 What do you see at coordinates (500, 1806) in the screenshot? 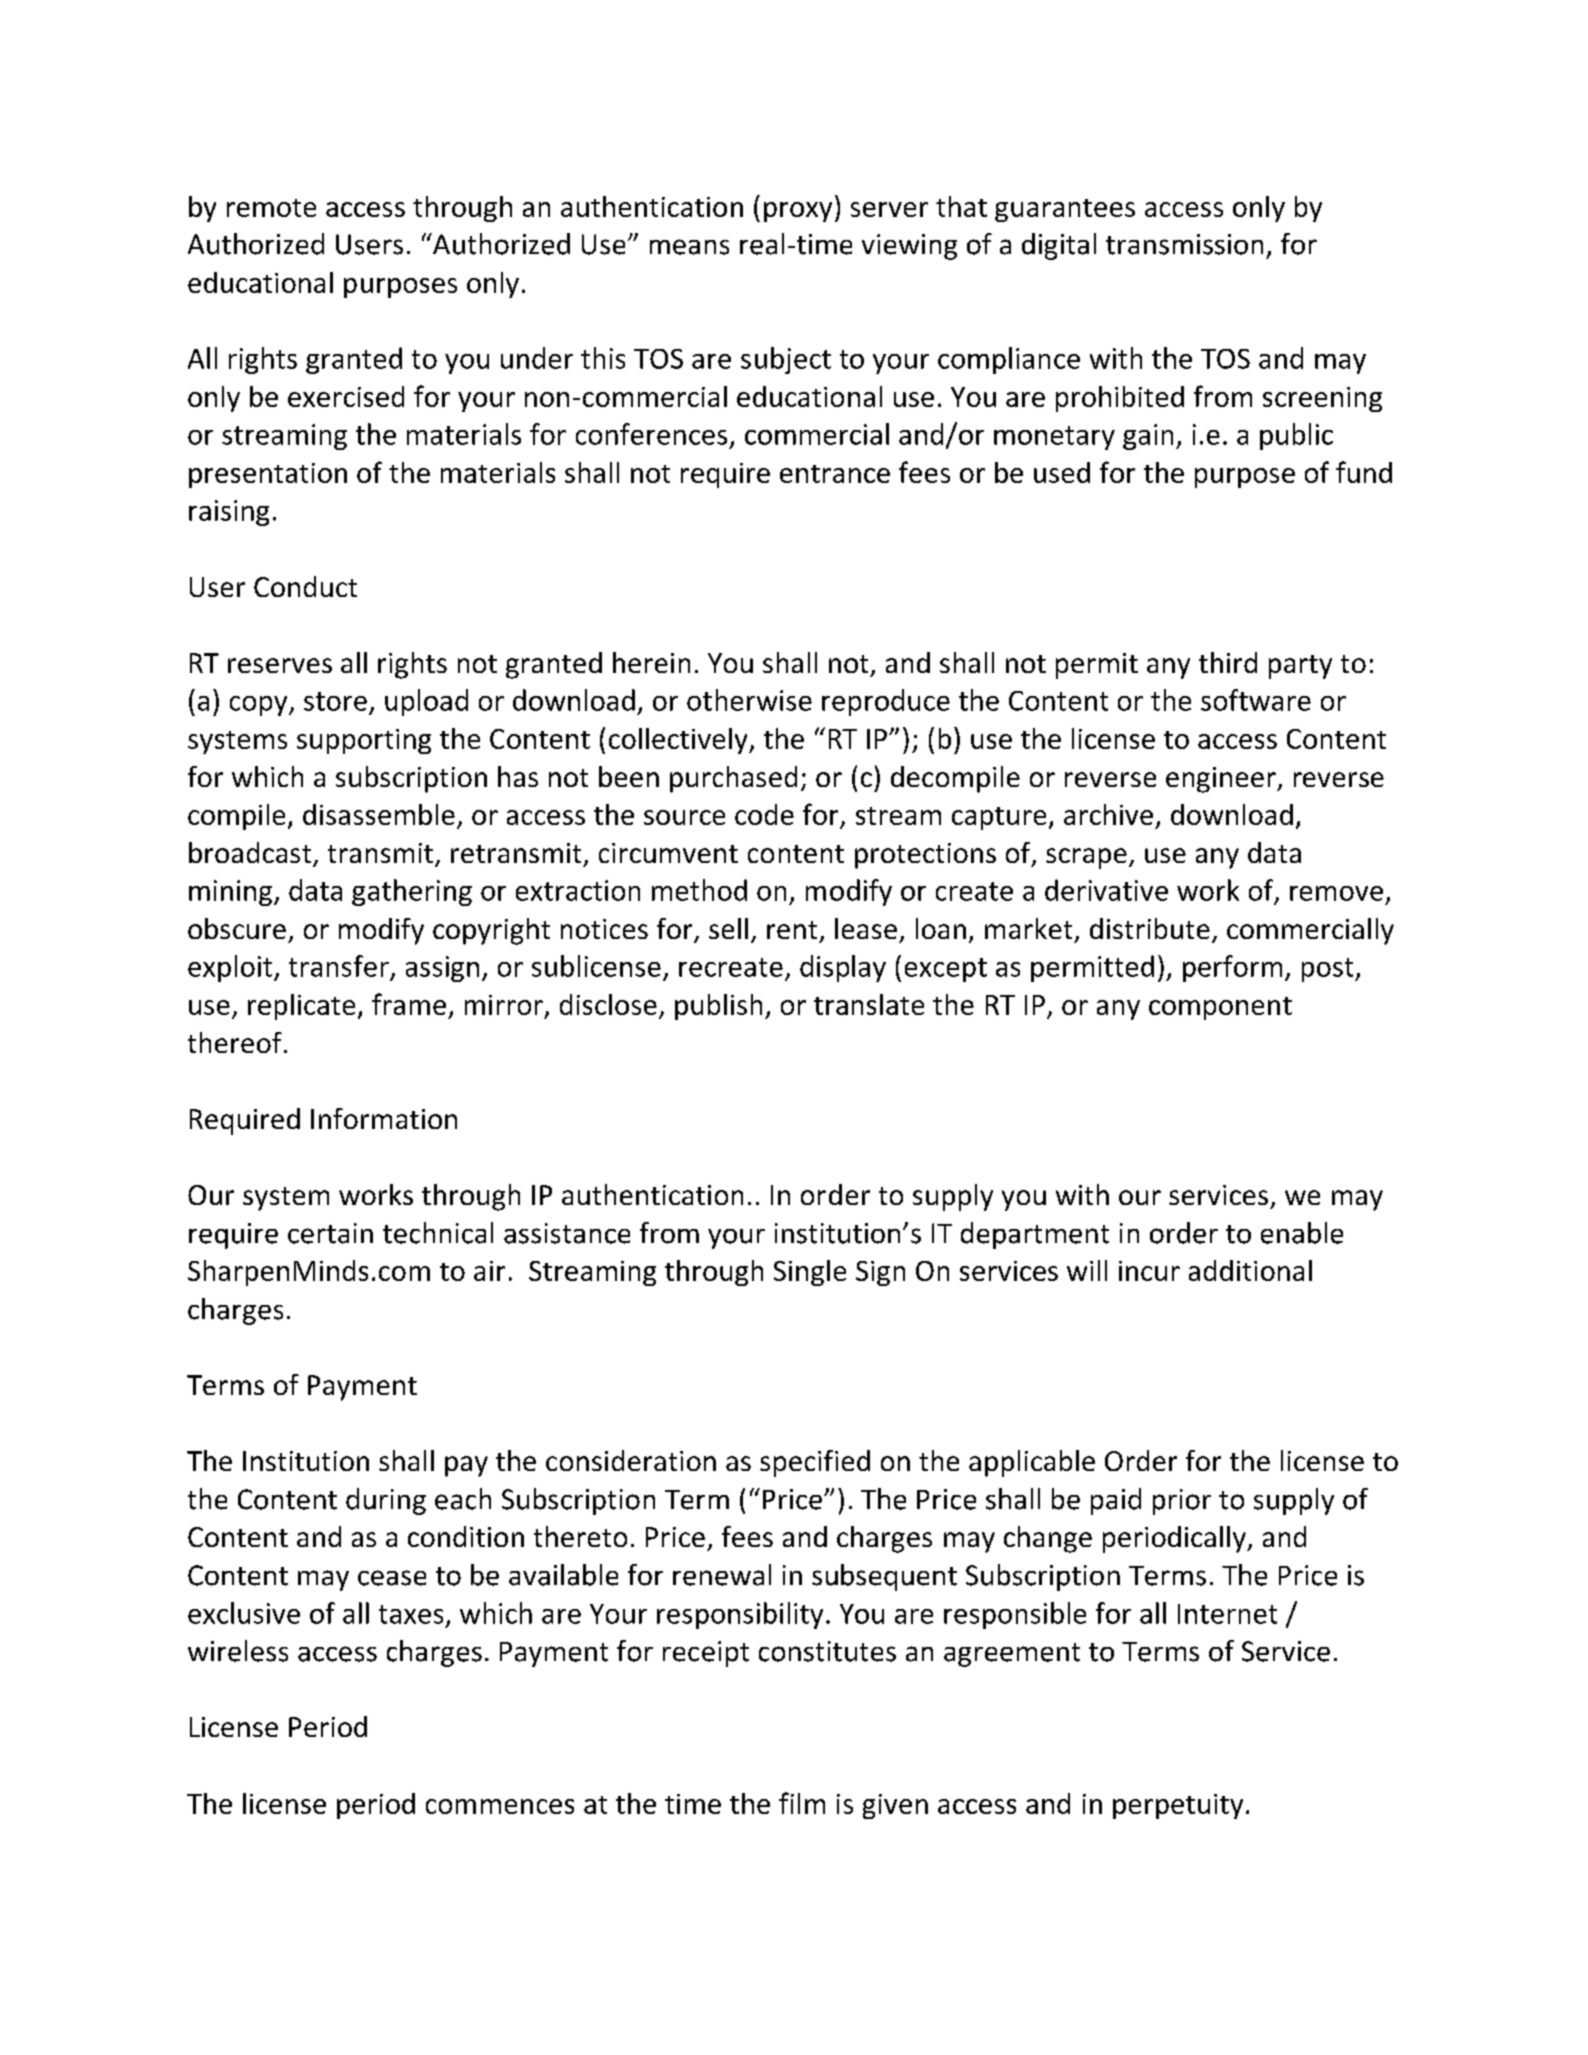
I see `commences` at bounding box center [500, 1806].
